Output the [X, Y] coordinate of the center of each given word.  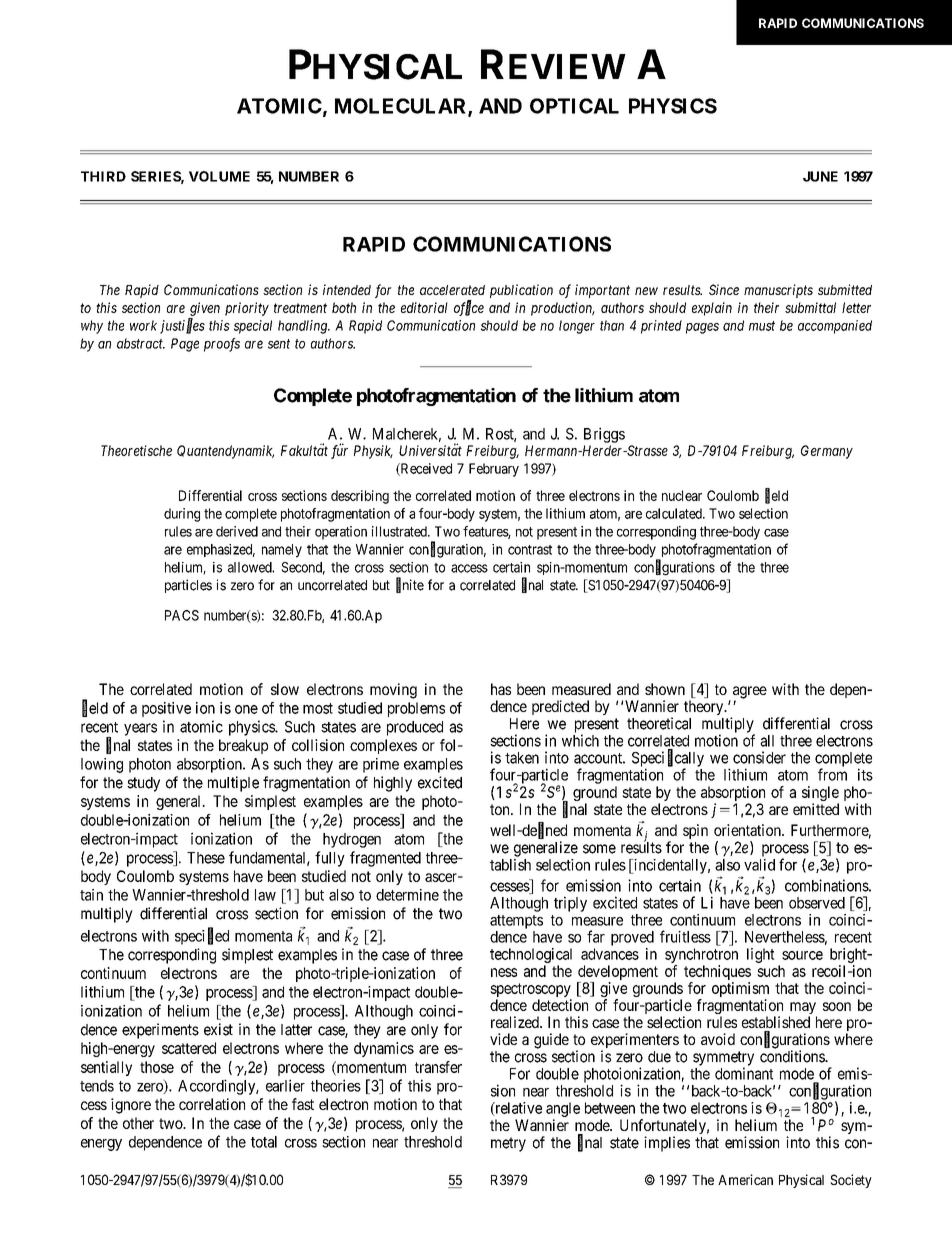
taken [522, 758]
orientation [748, 830]
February [494, 470]
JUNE [820, 176]
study [143, 784]
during [182, 515]
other [138, 1123]
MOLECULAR [402, 107]
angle [563, 1109]
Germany [827, 452]
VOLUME [219, 176]
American [745, 1179]
